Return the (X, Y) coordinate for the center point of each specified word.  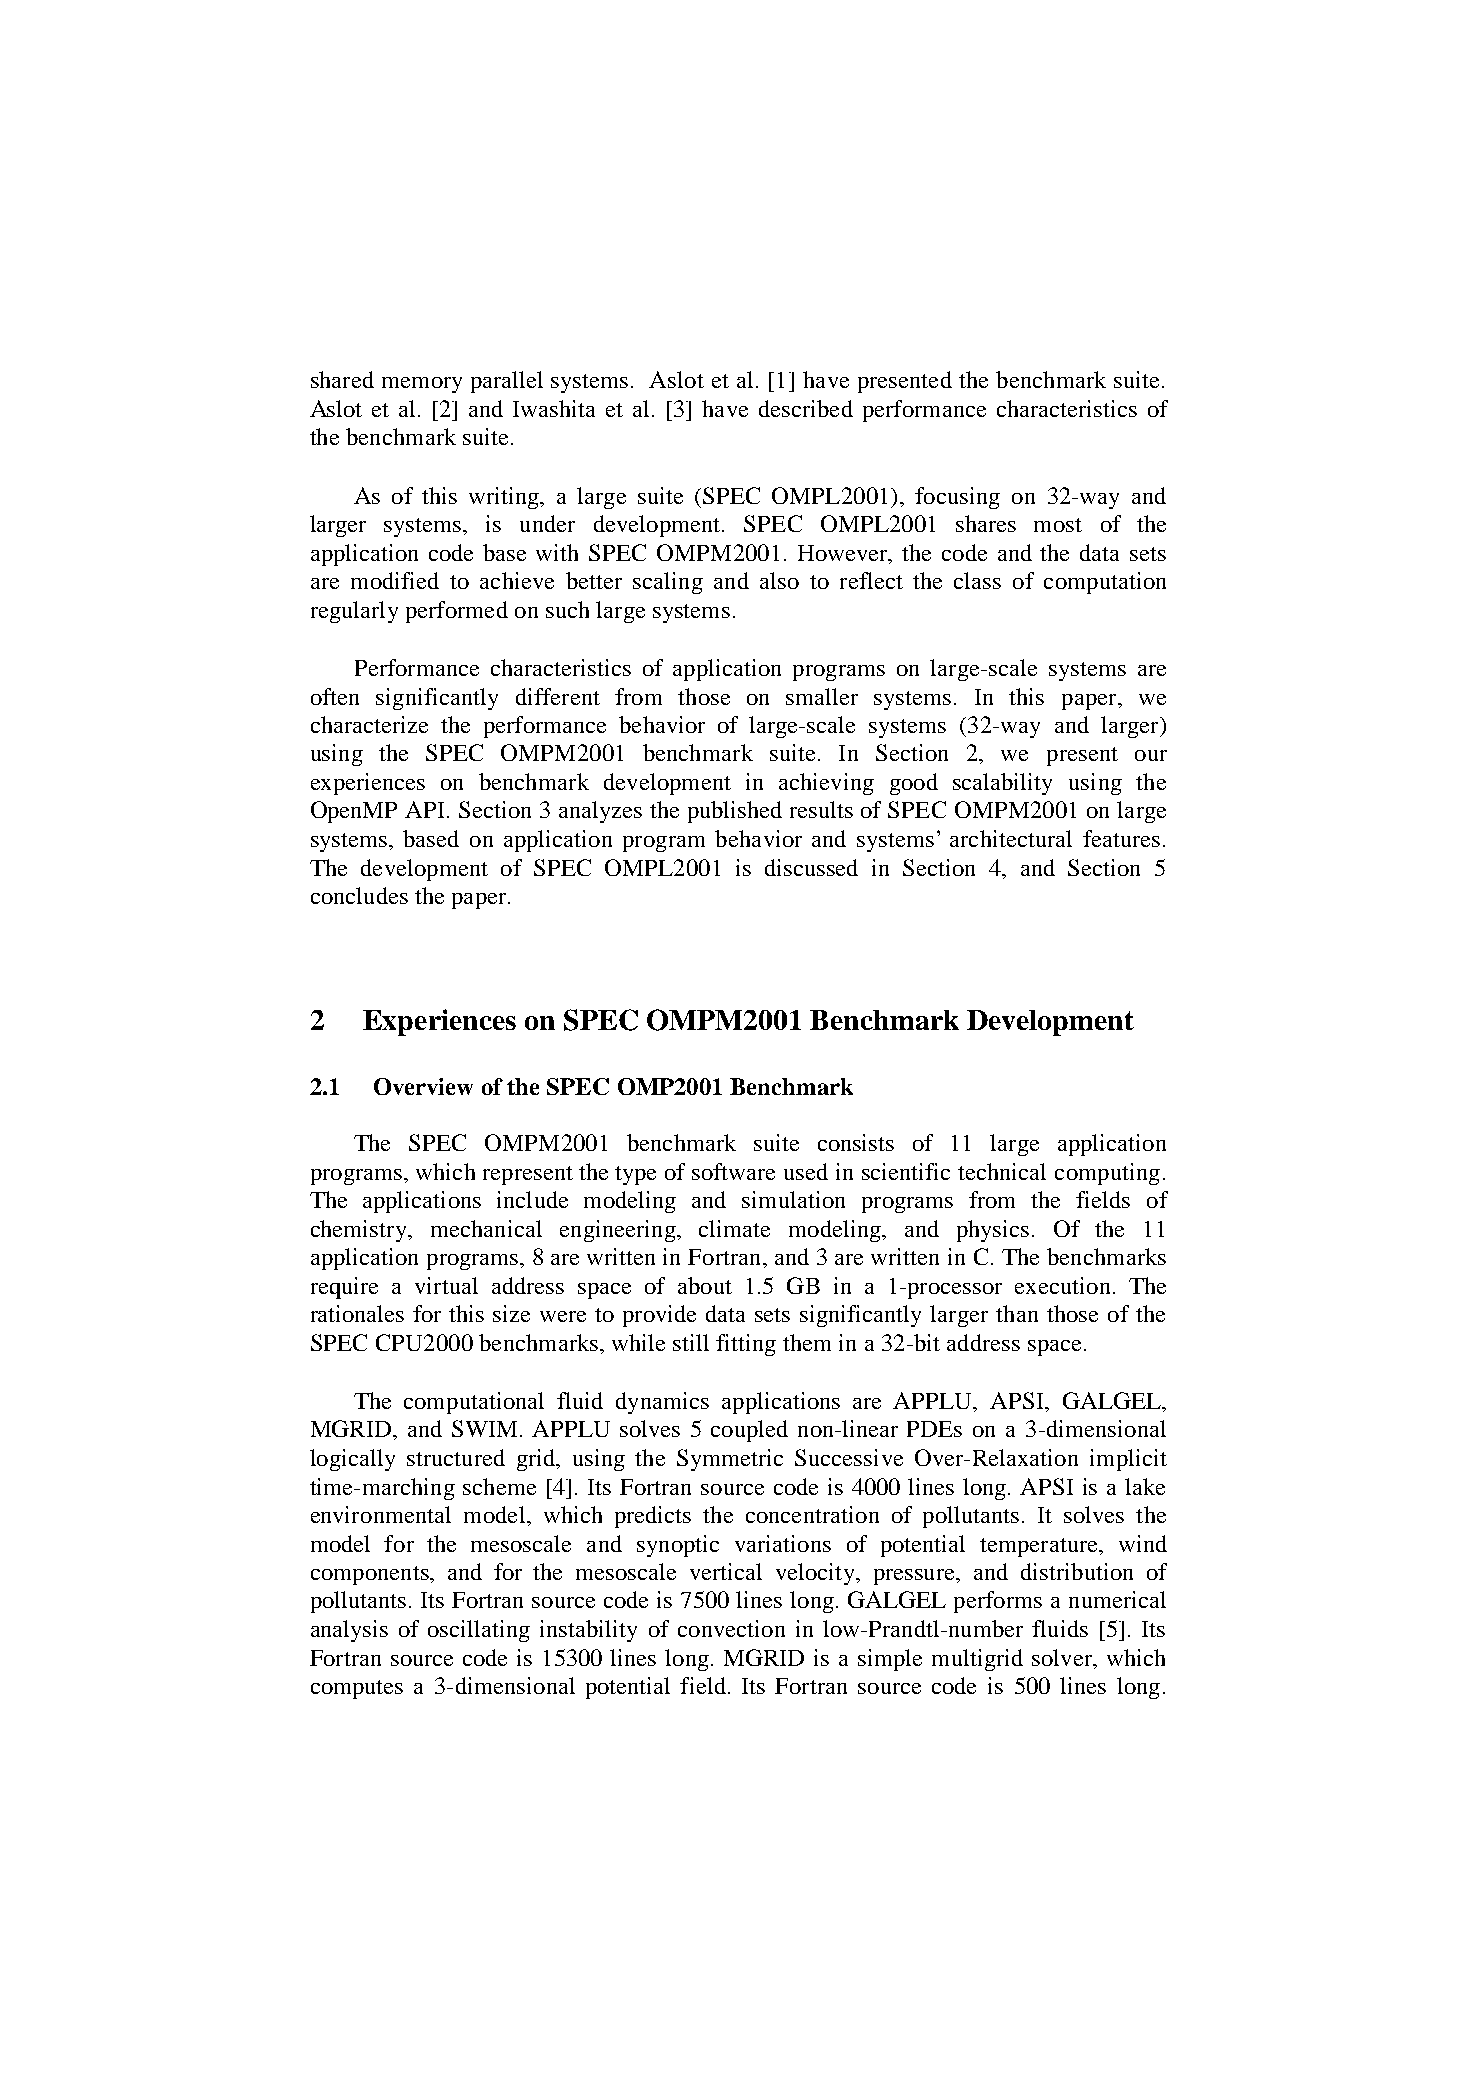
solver (1063, 1657)
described (806, 408)
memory (422, 385)
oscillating (479, 1631)
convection (731, 1628)
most (1058, 525)
